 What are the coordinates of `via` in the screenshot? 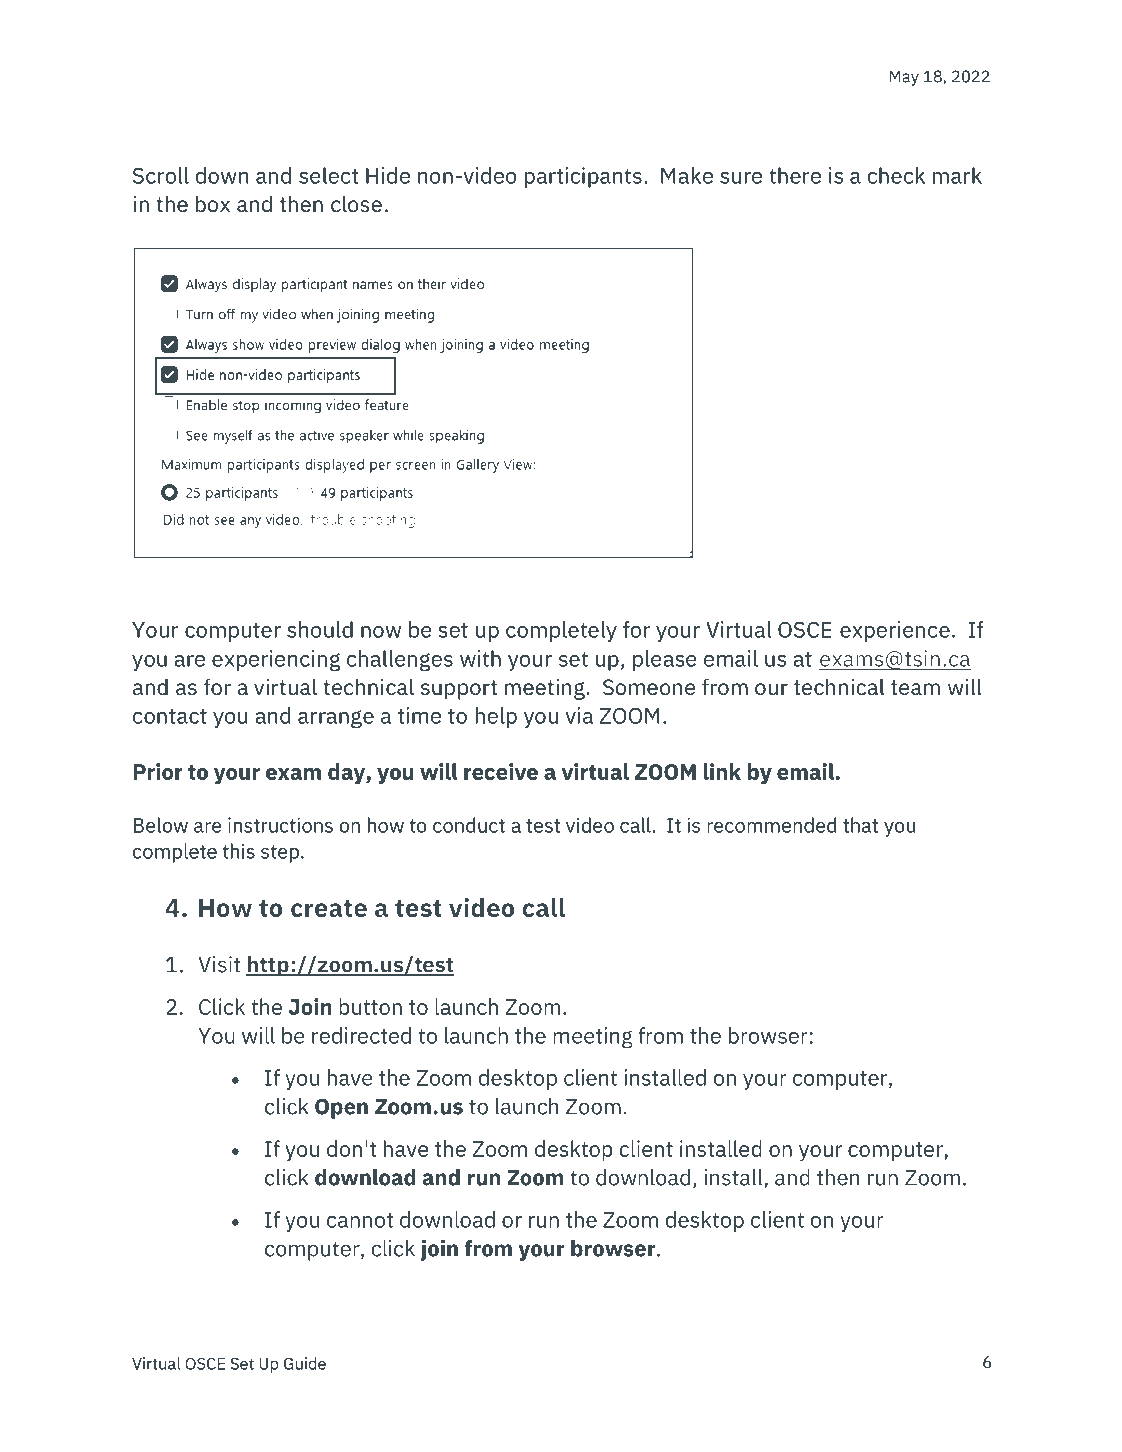 It's located at (579, 715).
